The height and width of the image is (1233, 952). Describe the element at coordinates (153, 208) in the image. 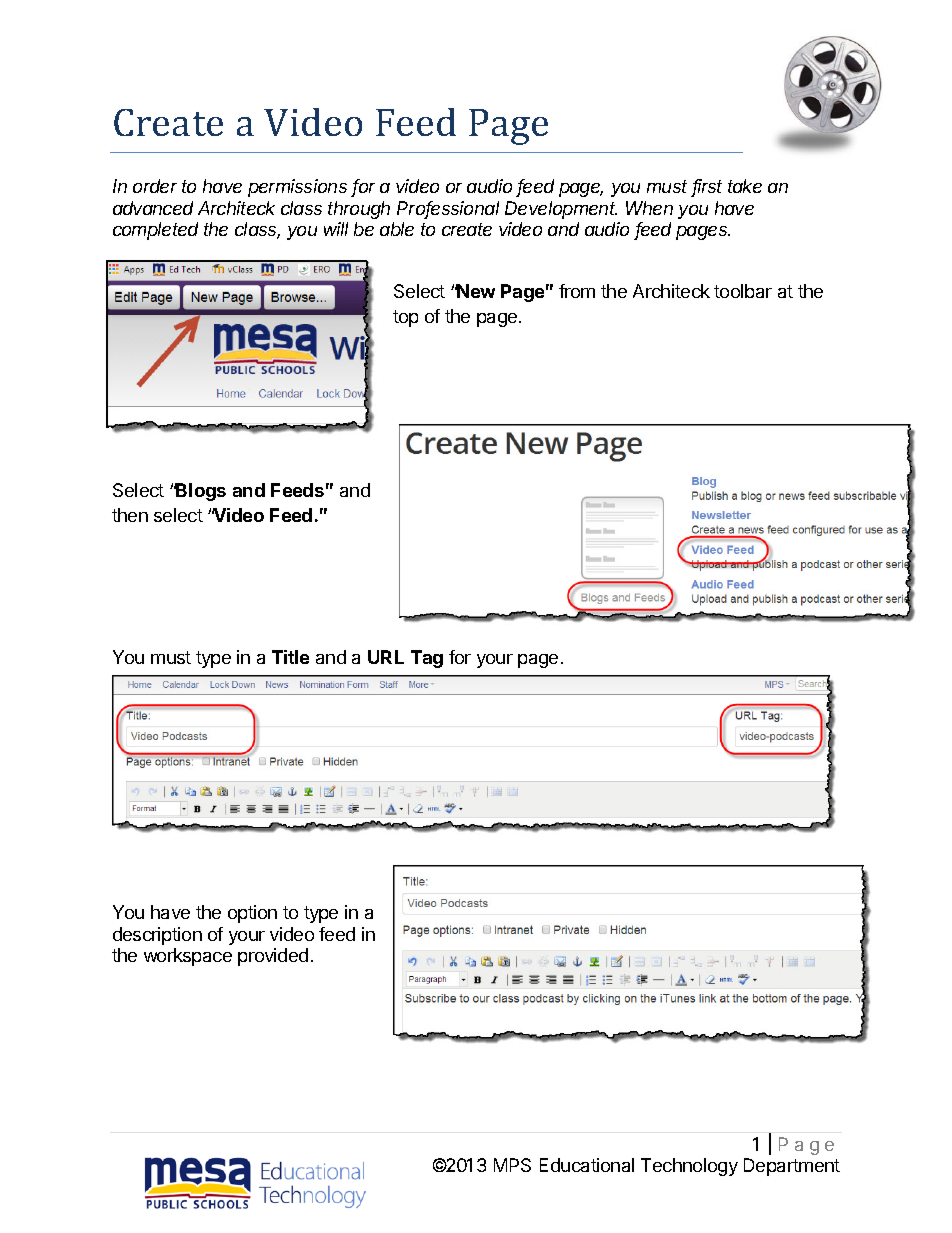

I see `advanced` at that location.
